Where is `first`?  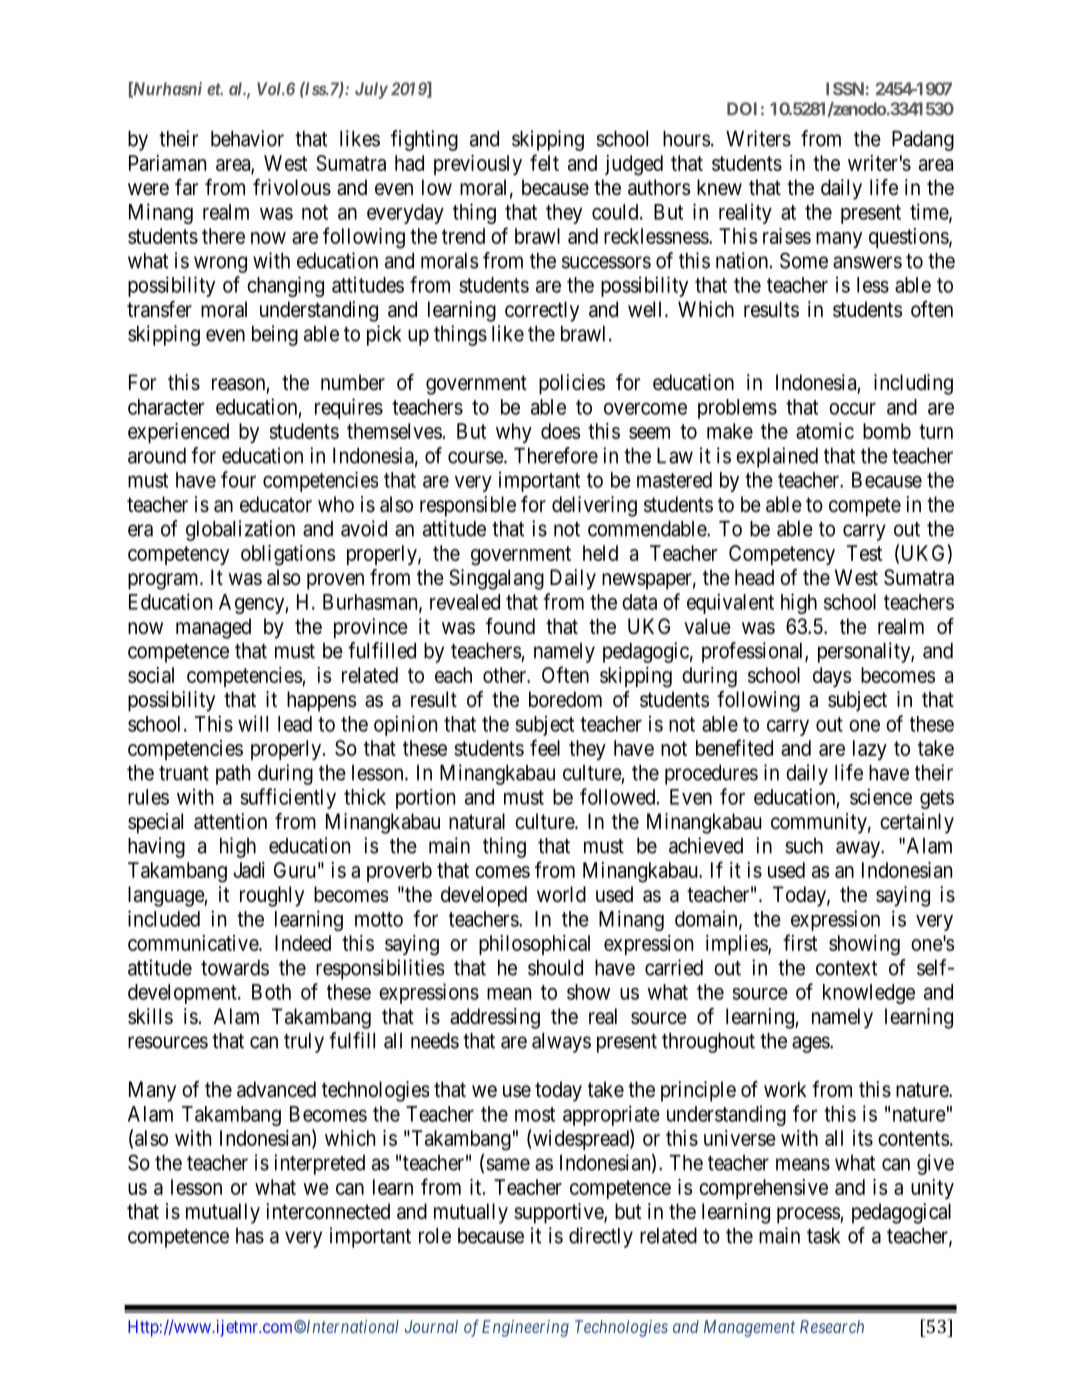 first is located at coordinates (800, 942).
